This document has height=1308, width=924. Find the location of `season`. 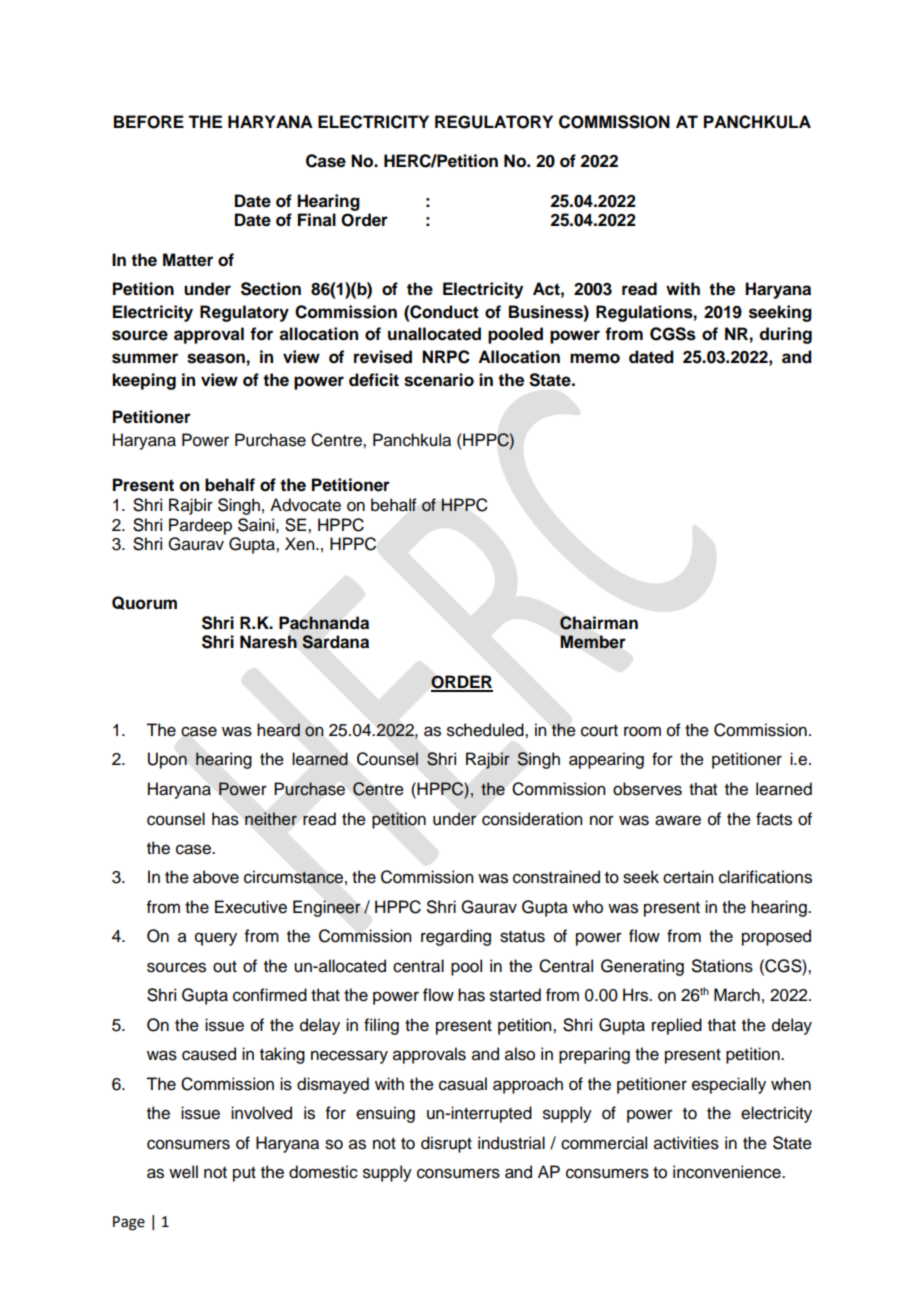

season is located at coordinates (216, 358).
